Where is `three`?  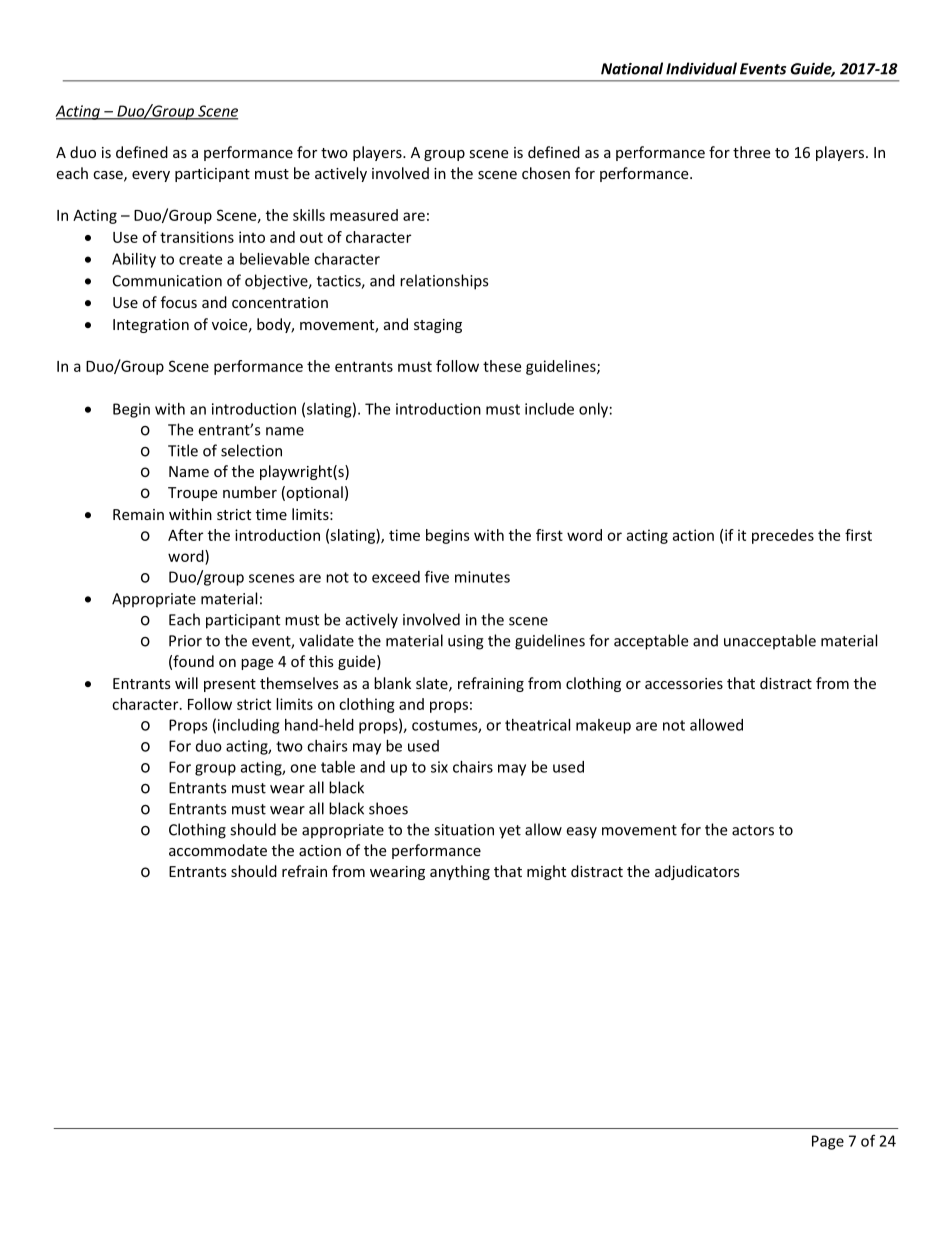
three is located at coordinates (751, 152).
